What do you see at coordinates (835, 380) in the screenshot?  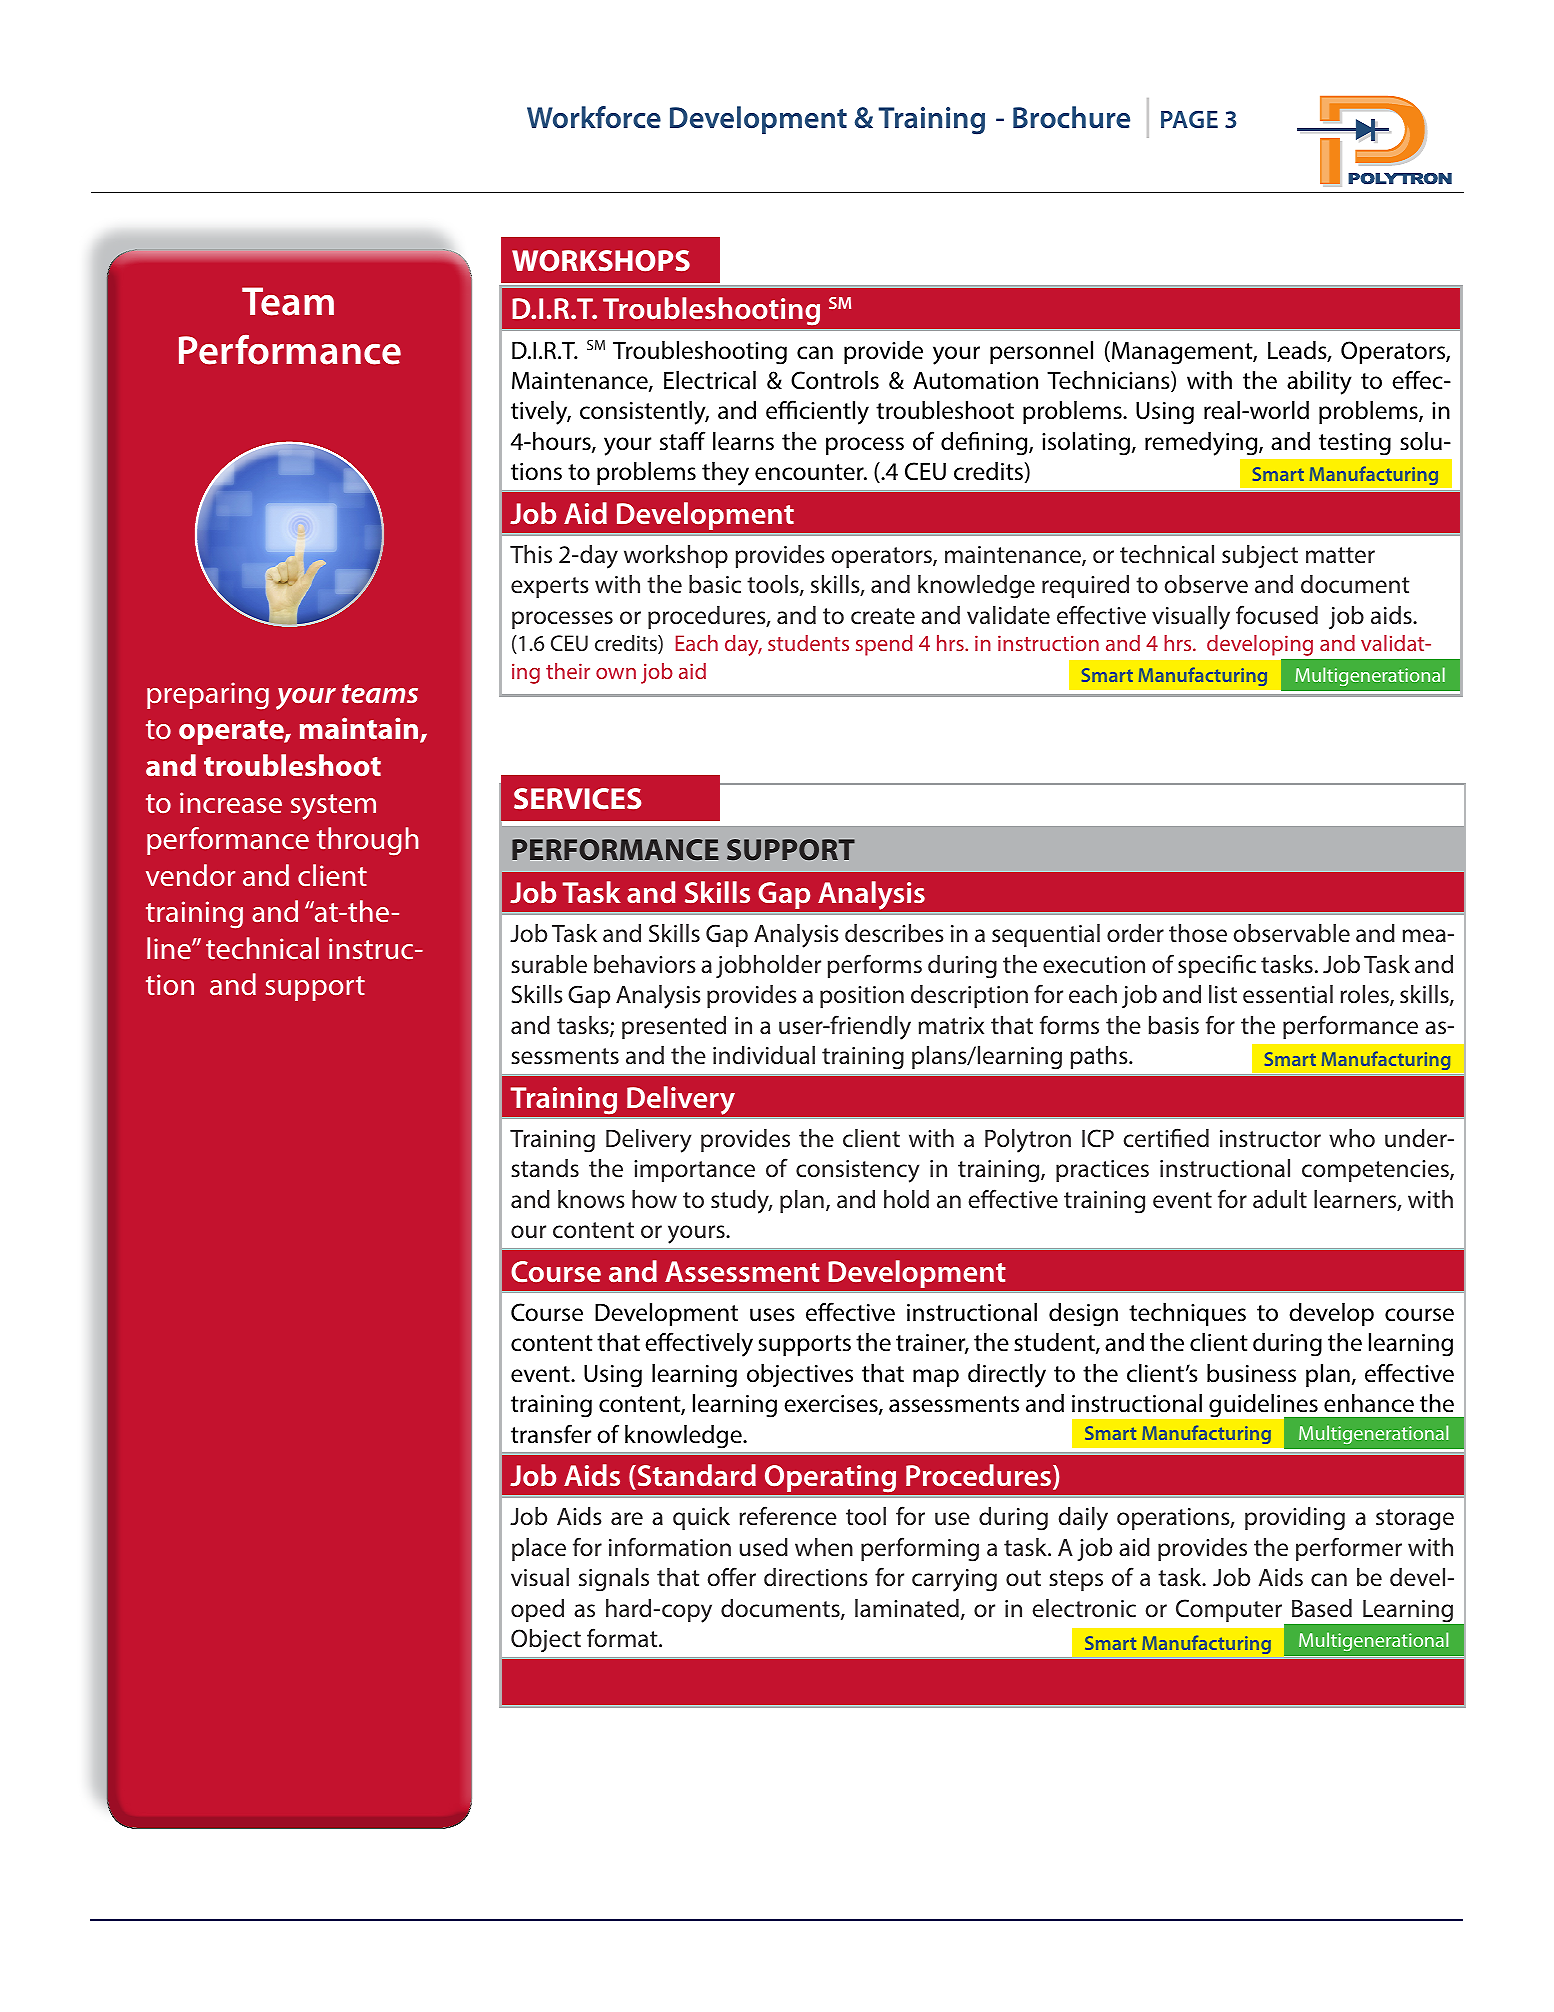 I see `Controls` at bounding box center [835, 380].
